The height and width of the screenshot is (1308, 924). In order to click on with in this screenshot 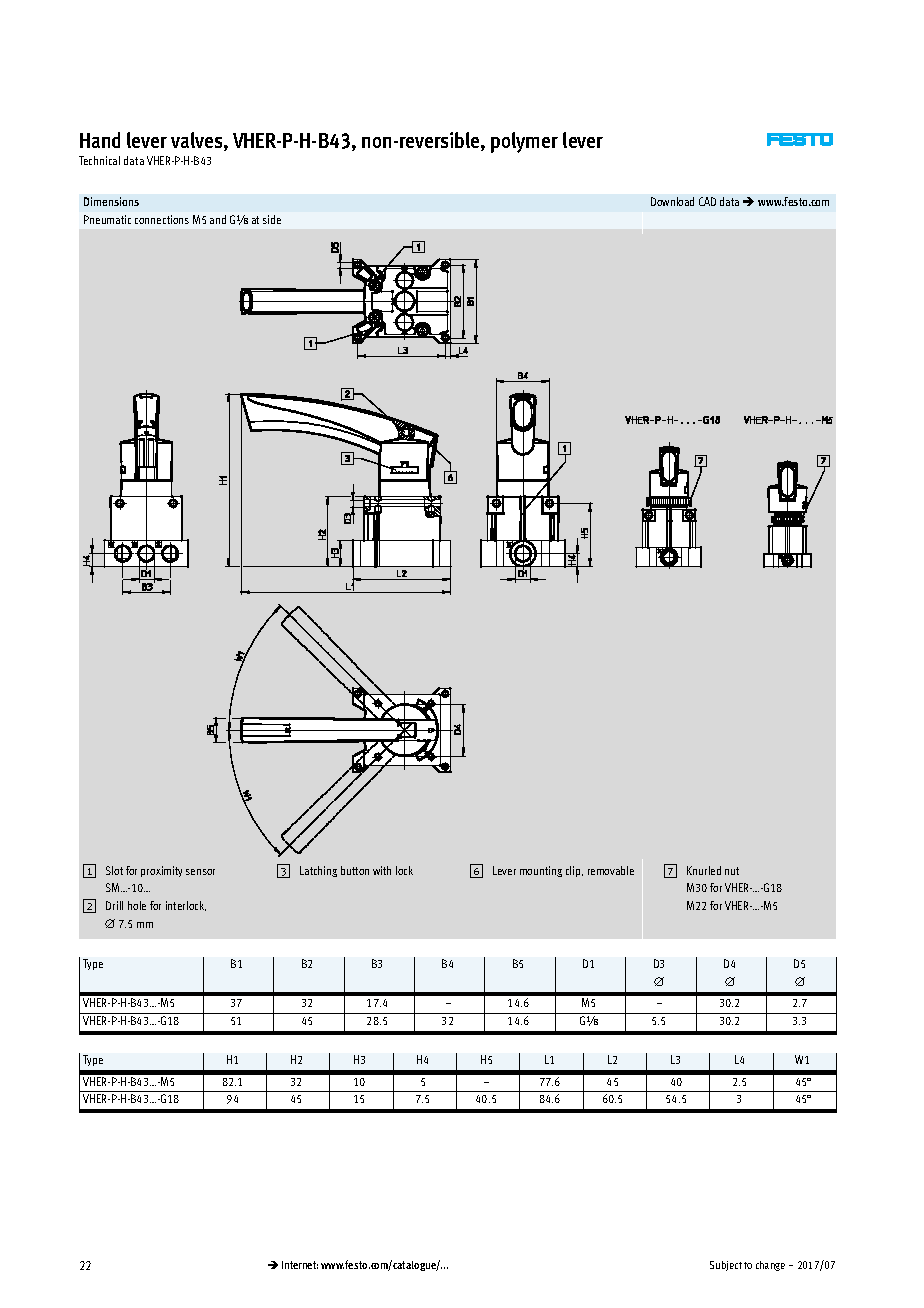, I will do `click(382, 870)`.
